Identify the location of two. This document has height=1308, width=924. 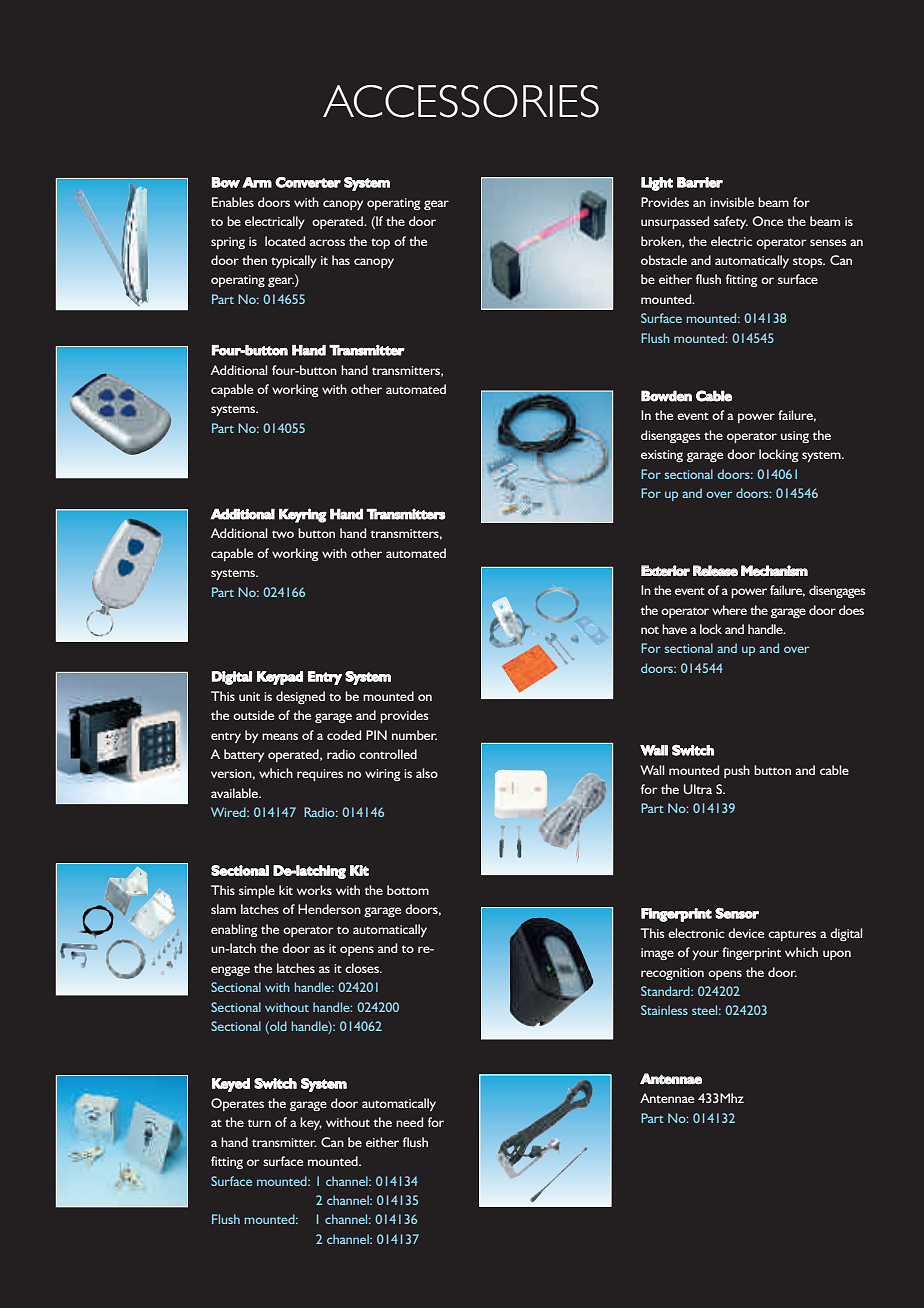
(283, 534).
